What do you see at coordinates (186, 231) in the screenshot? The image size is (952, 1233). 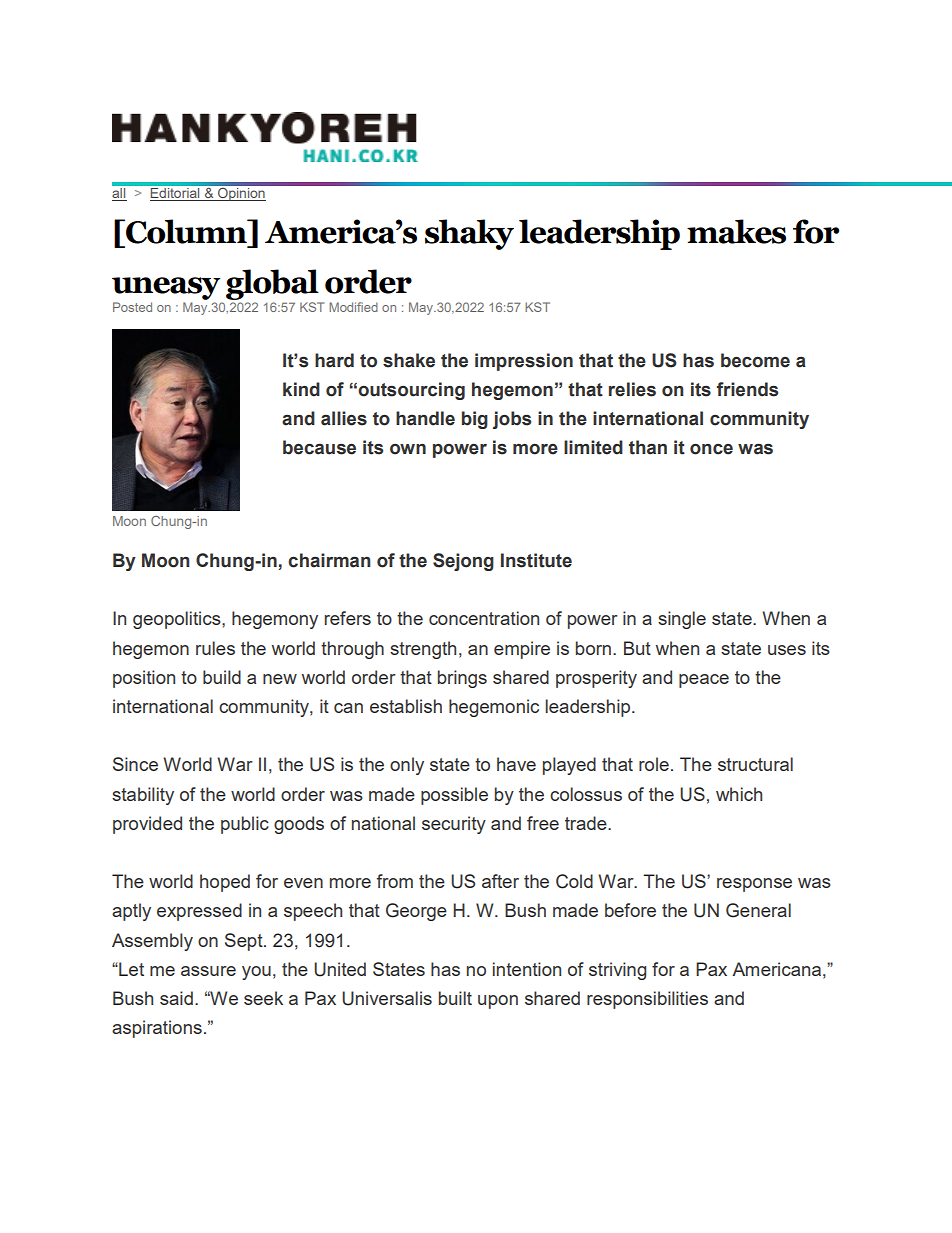 I see `Column` at bounding box center [186, 231].
